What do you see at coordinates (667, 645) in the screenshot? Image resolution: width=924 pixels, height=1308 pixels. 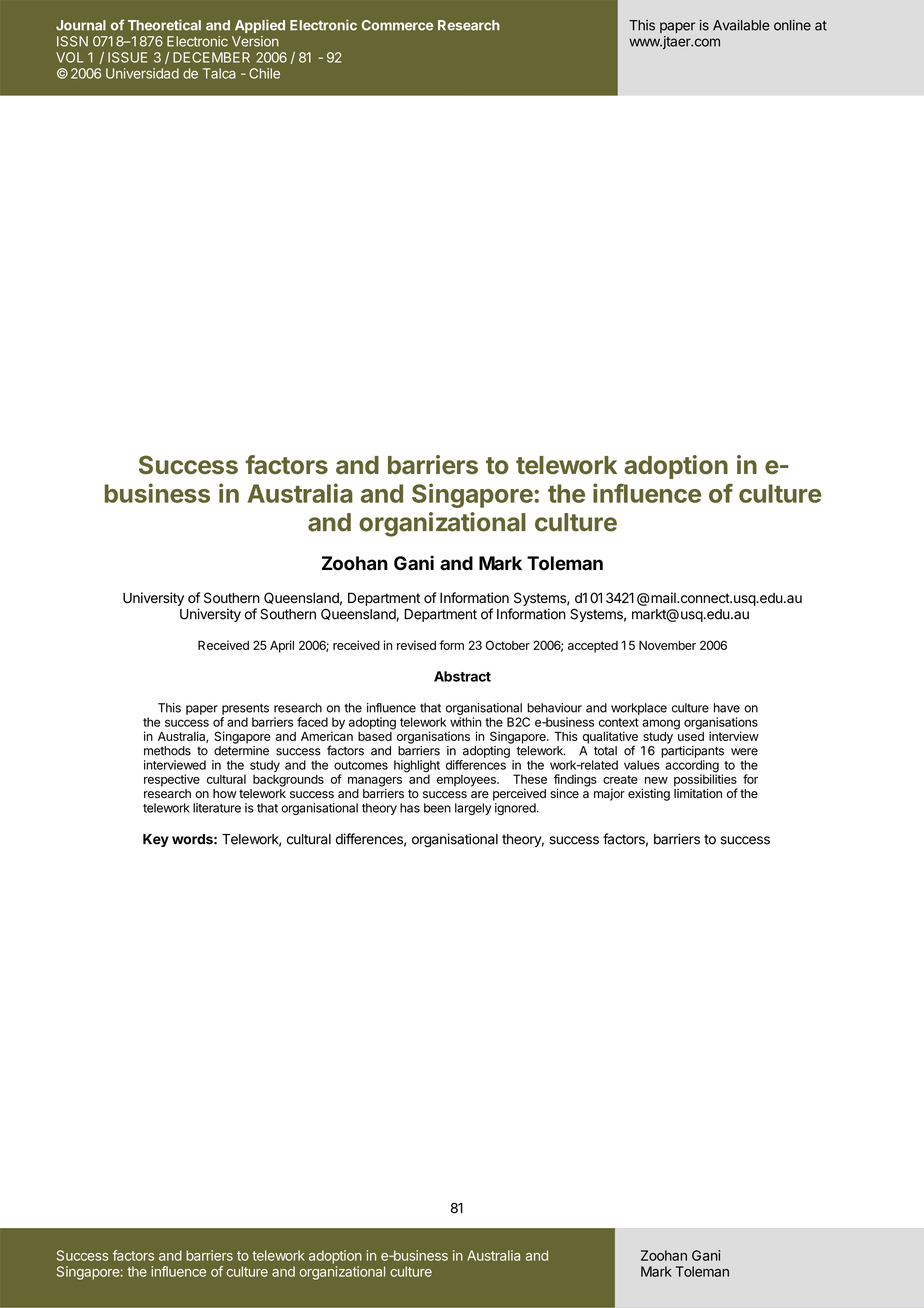 I see `November` at bounding box center [667, 645].
